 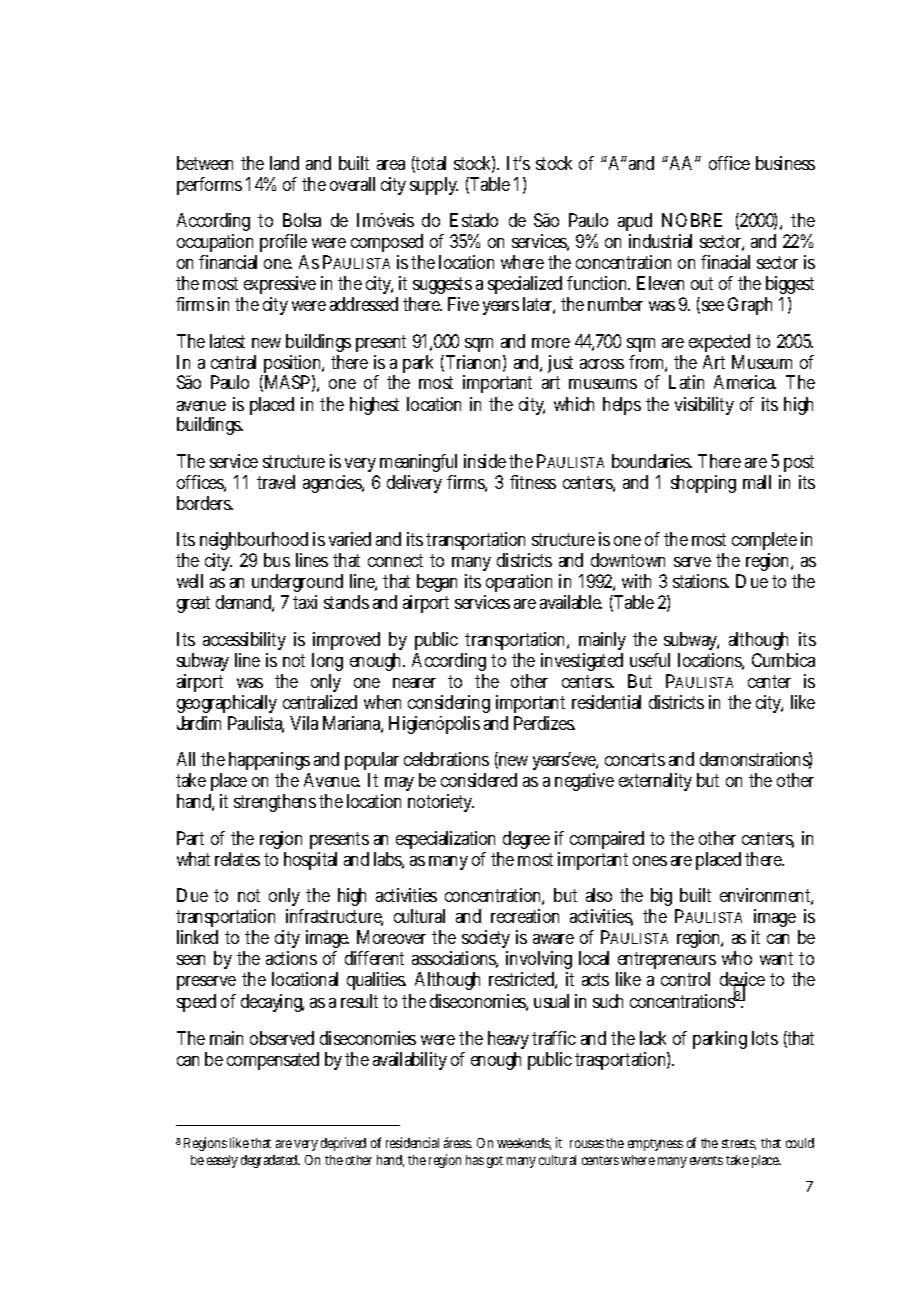 I want to click on land, so click(x=284, y=163).
